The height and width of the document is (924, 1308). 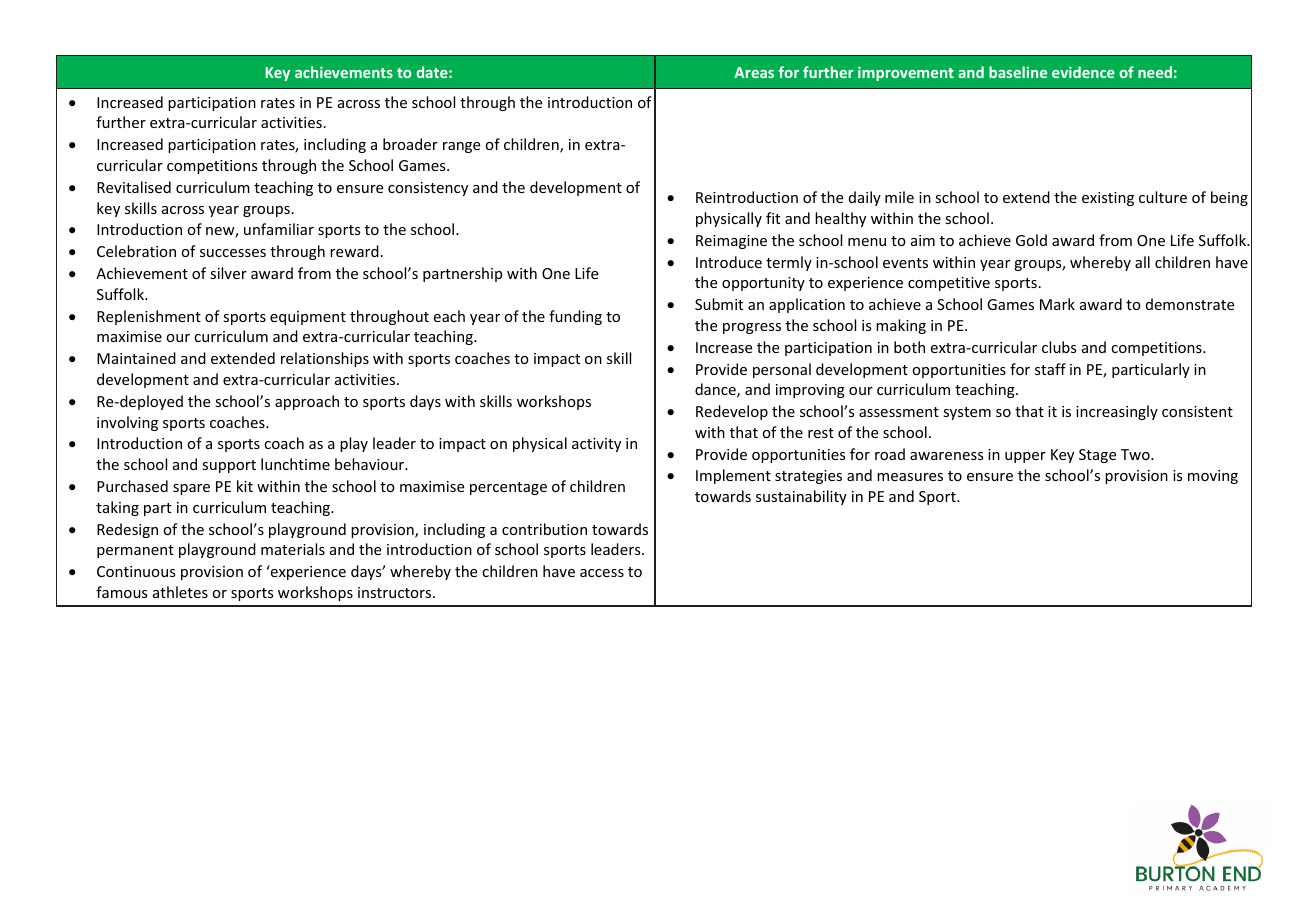 What do you see at coordinates (754, 72) in the document?
I see `Areas` at bounding box center [754, 72].
